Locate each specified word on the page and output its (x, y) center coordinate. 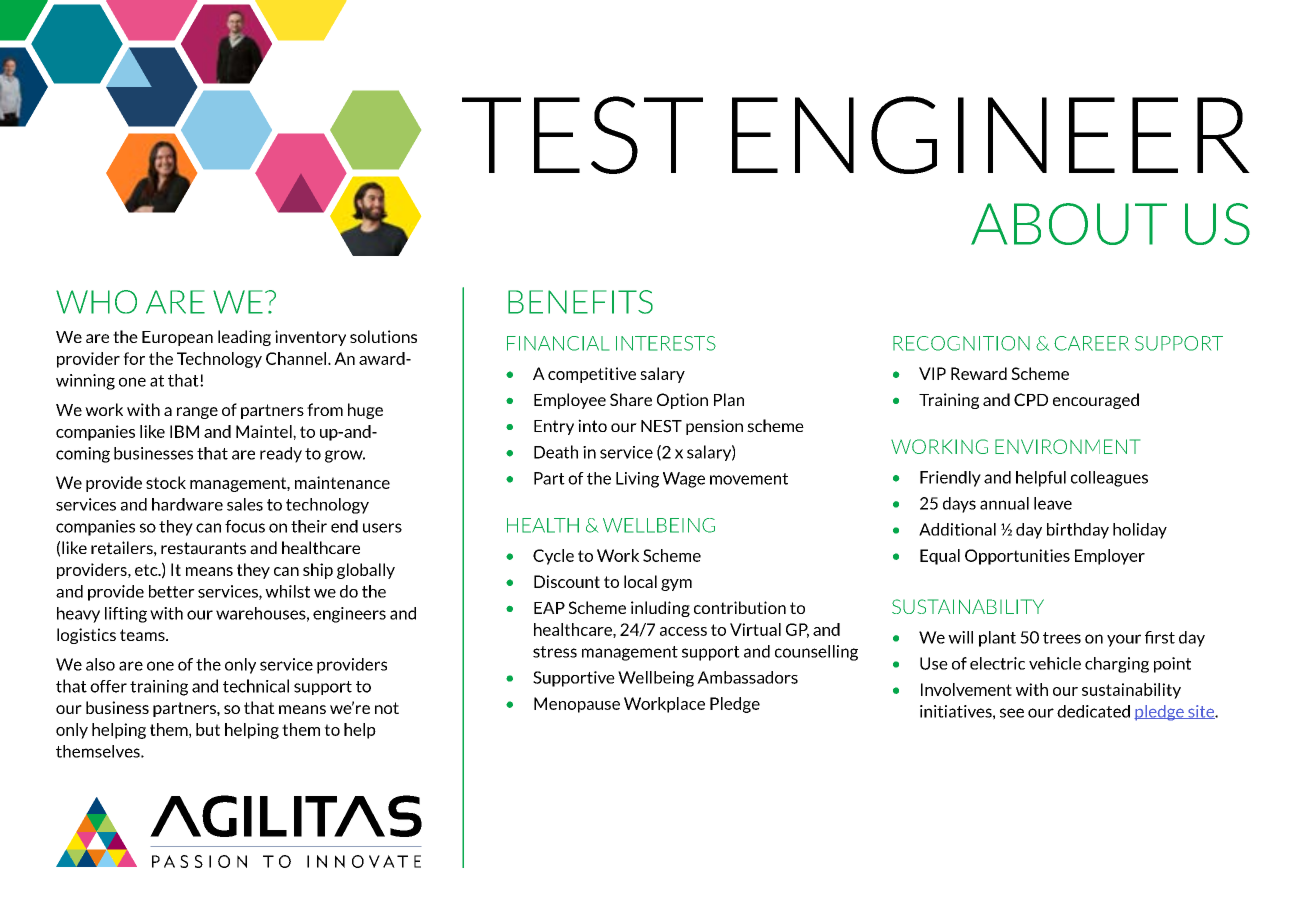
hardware (187, 504)
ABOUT (1069, 224)
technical (256, 686)
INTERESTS (666, 343)
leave (1053, 503)
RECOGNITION (961, 343)
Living (637, 480)
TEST (582, 135)
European (177, 338)
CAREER (1091, 343)
